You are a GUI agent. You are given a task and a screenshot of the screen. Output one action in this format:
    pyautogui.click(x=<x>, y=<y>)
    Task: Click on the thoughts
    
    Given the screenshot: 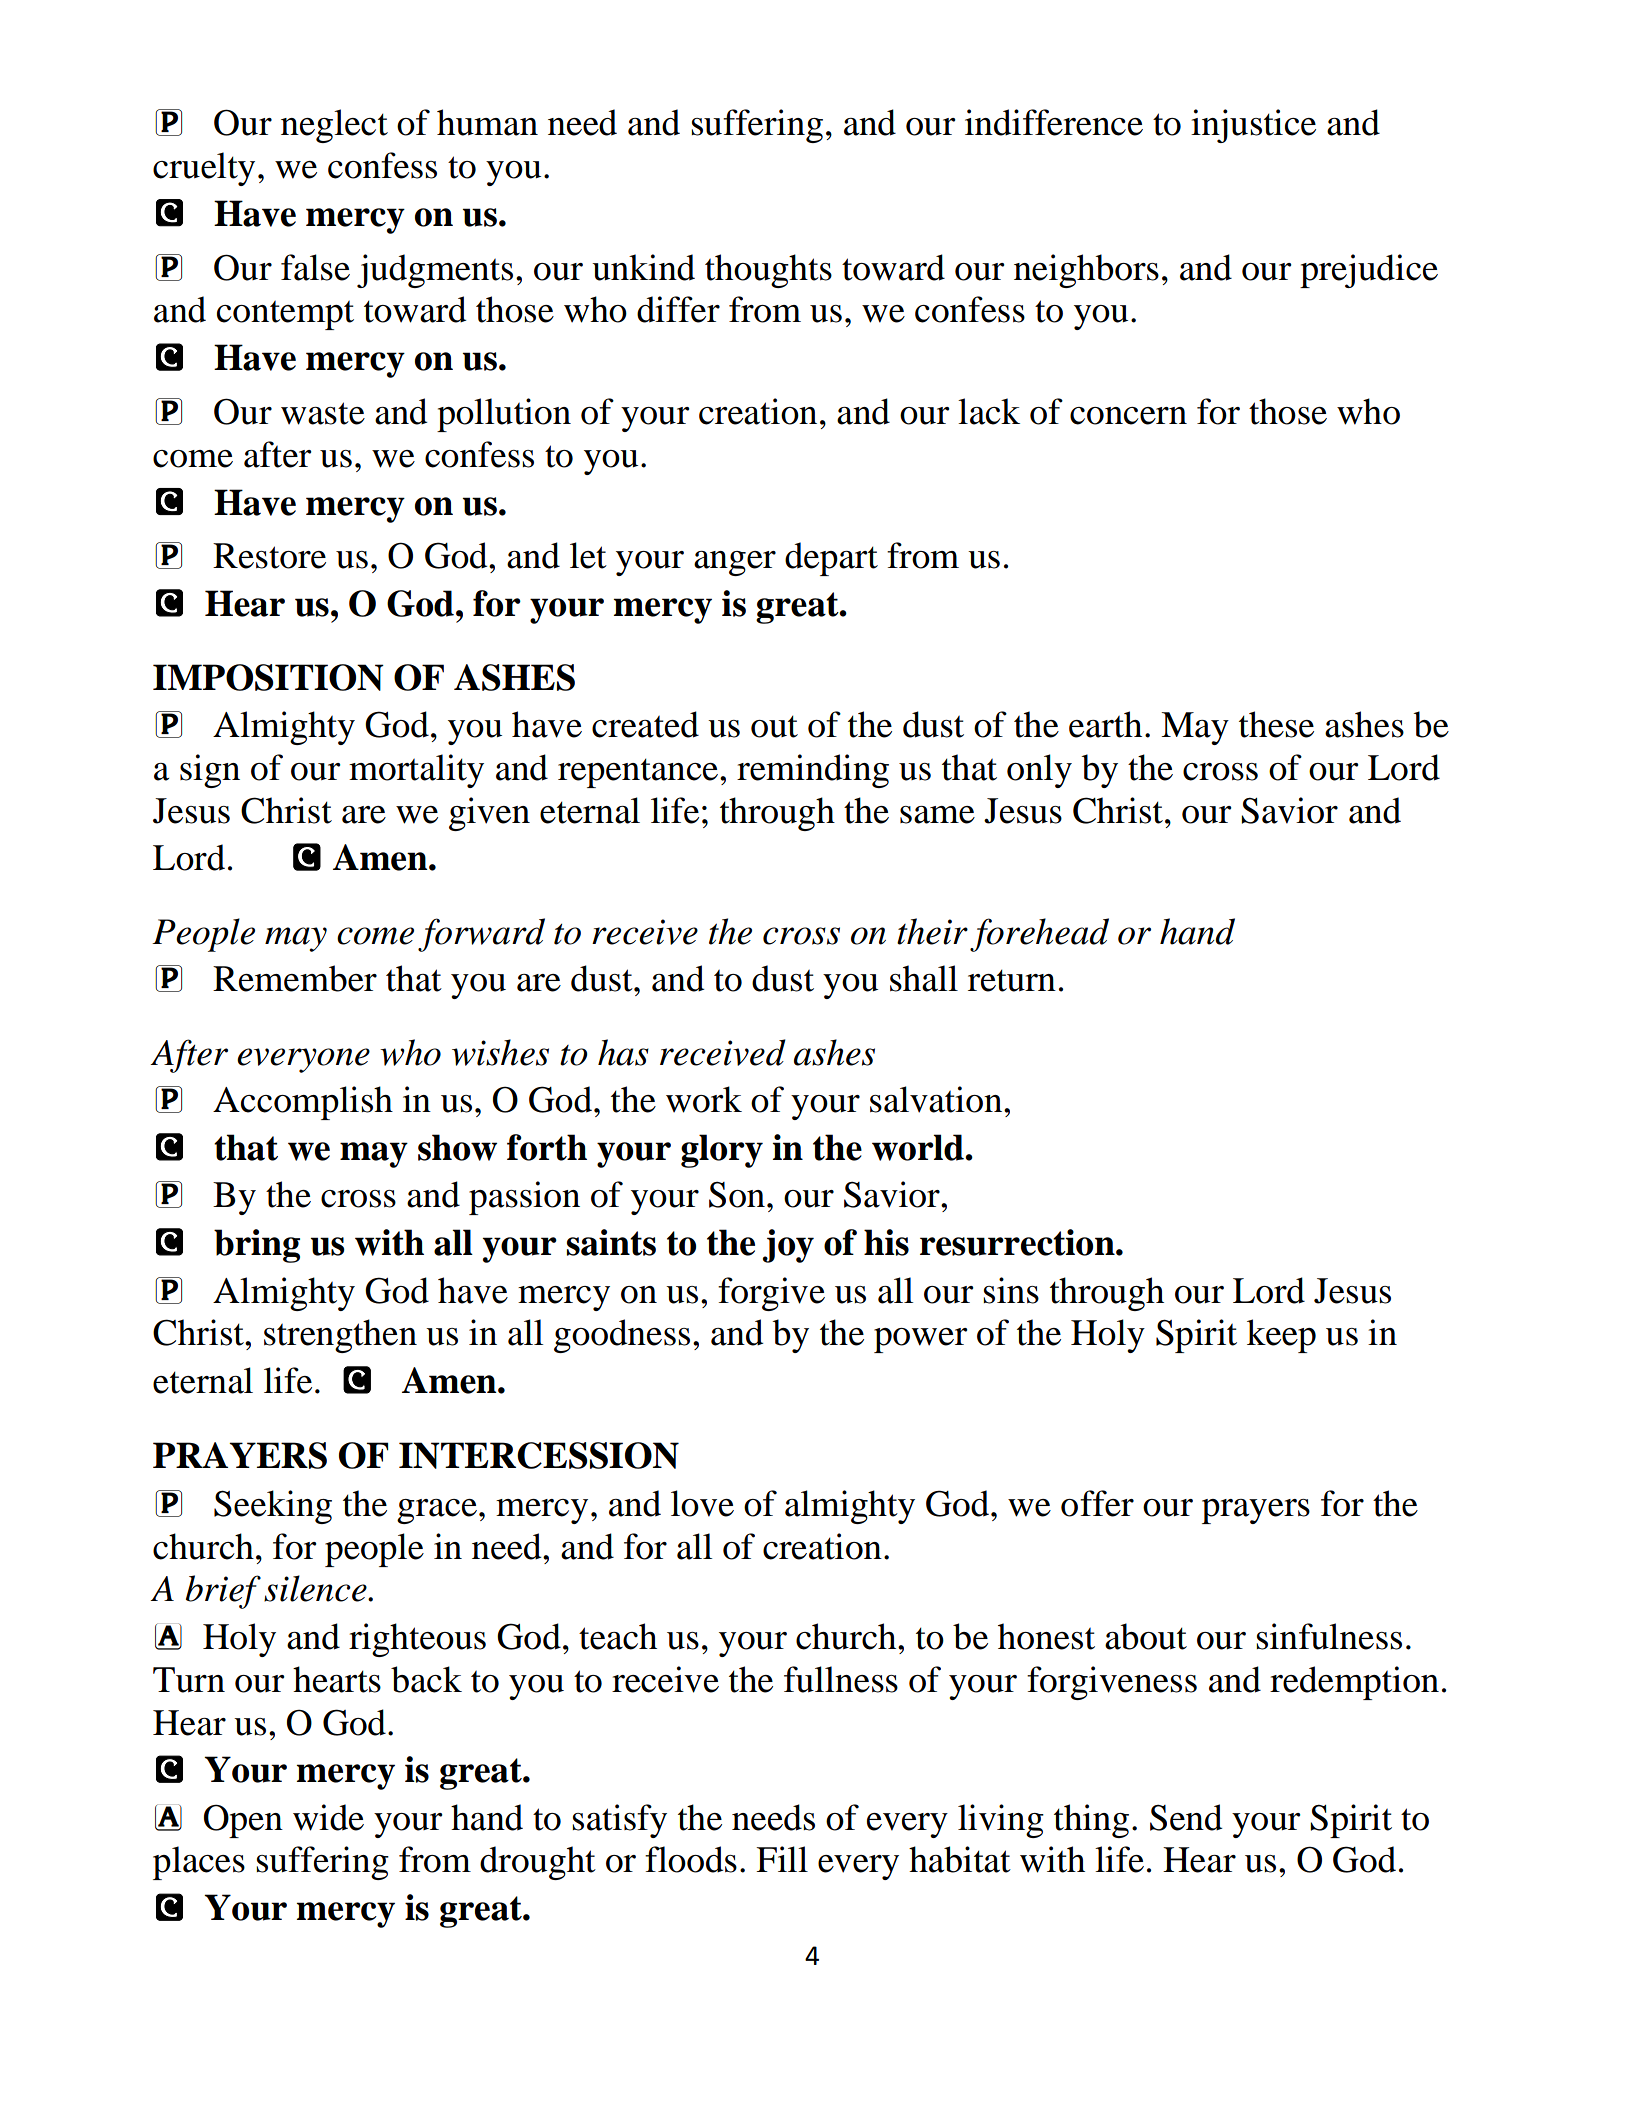 What is the action you would take?
    pyautogui.click(x=768, y=271)
